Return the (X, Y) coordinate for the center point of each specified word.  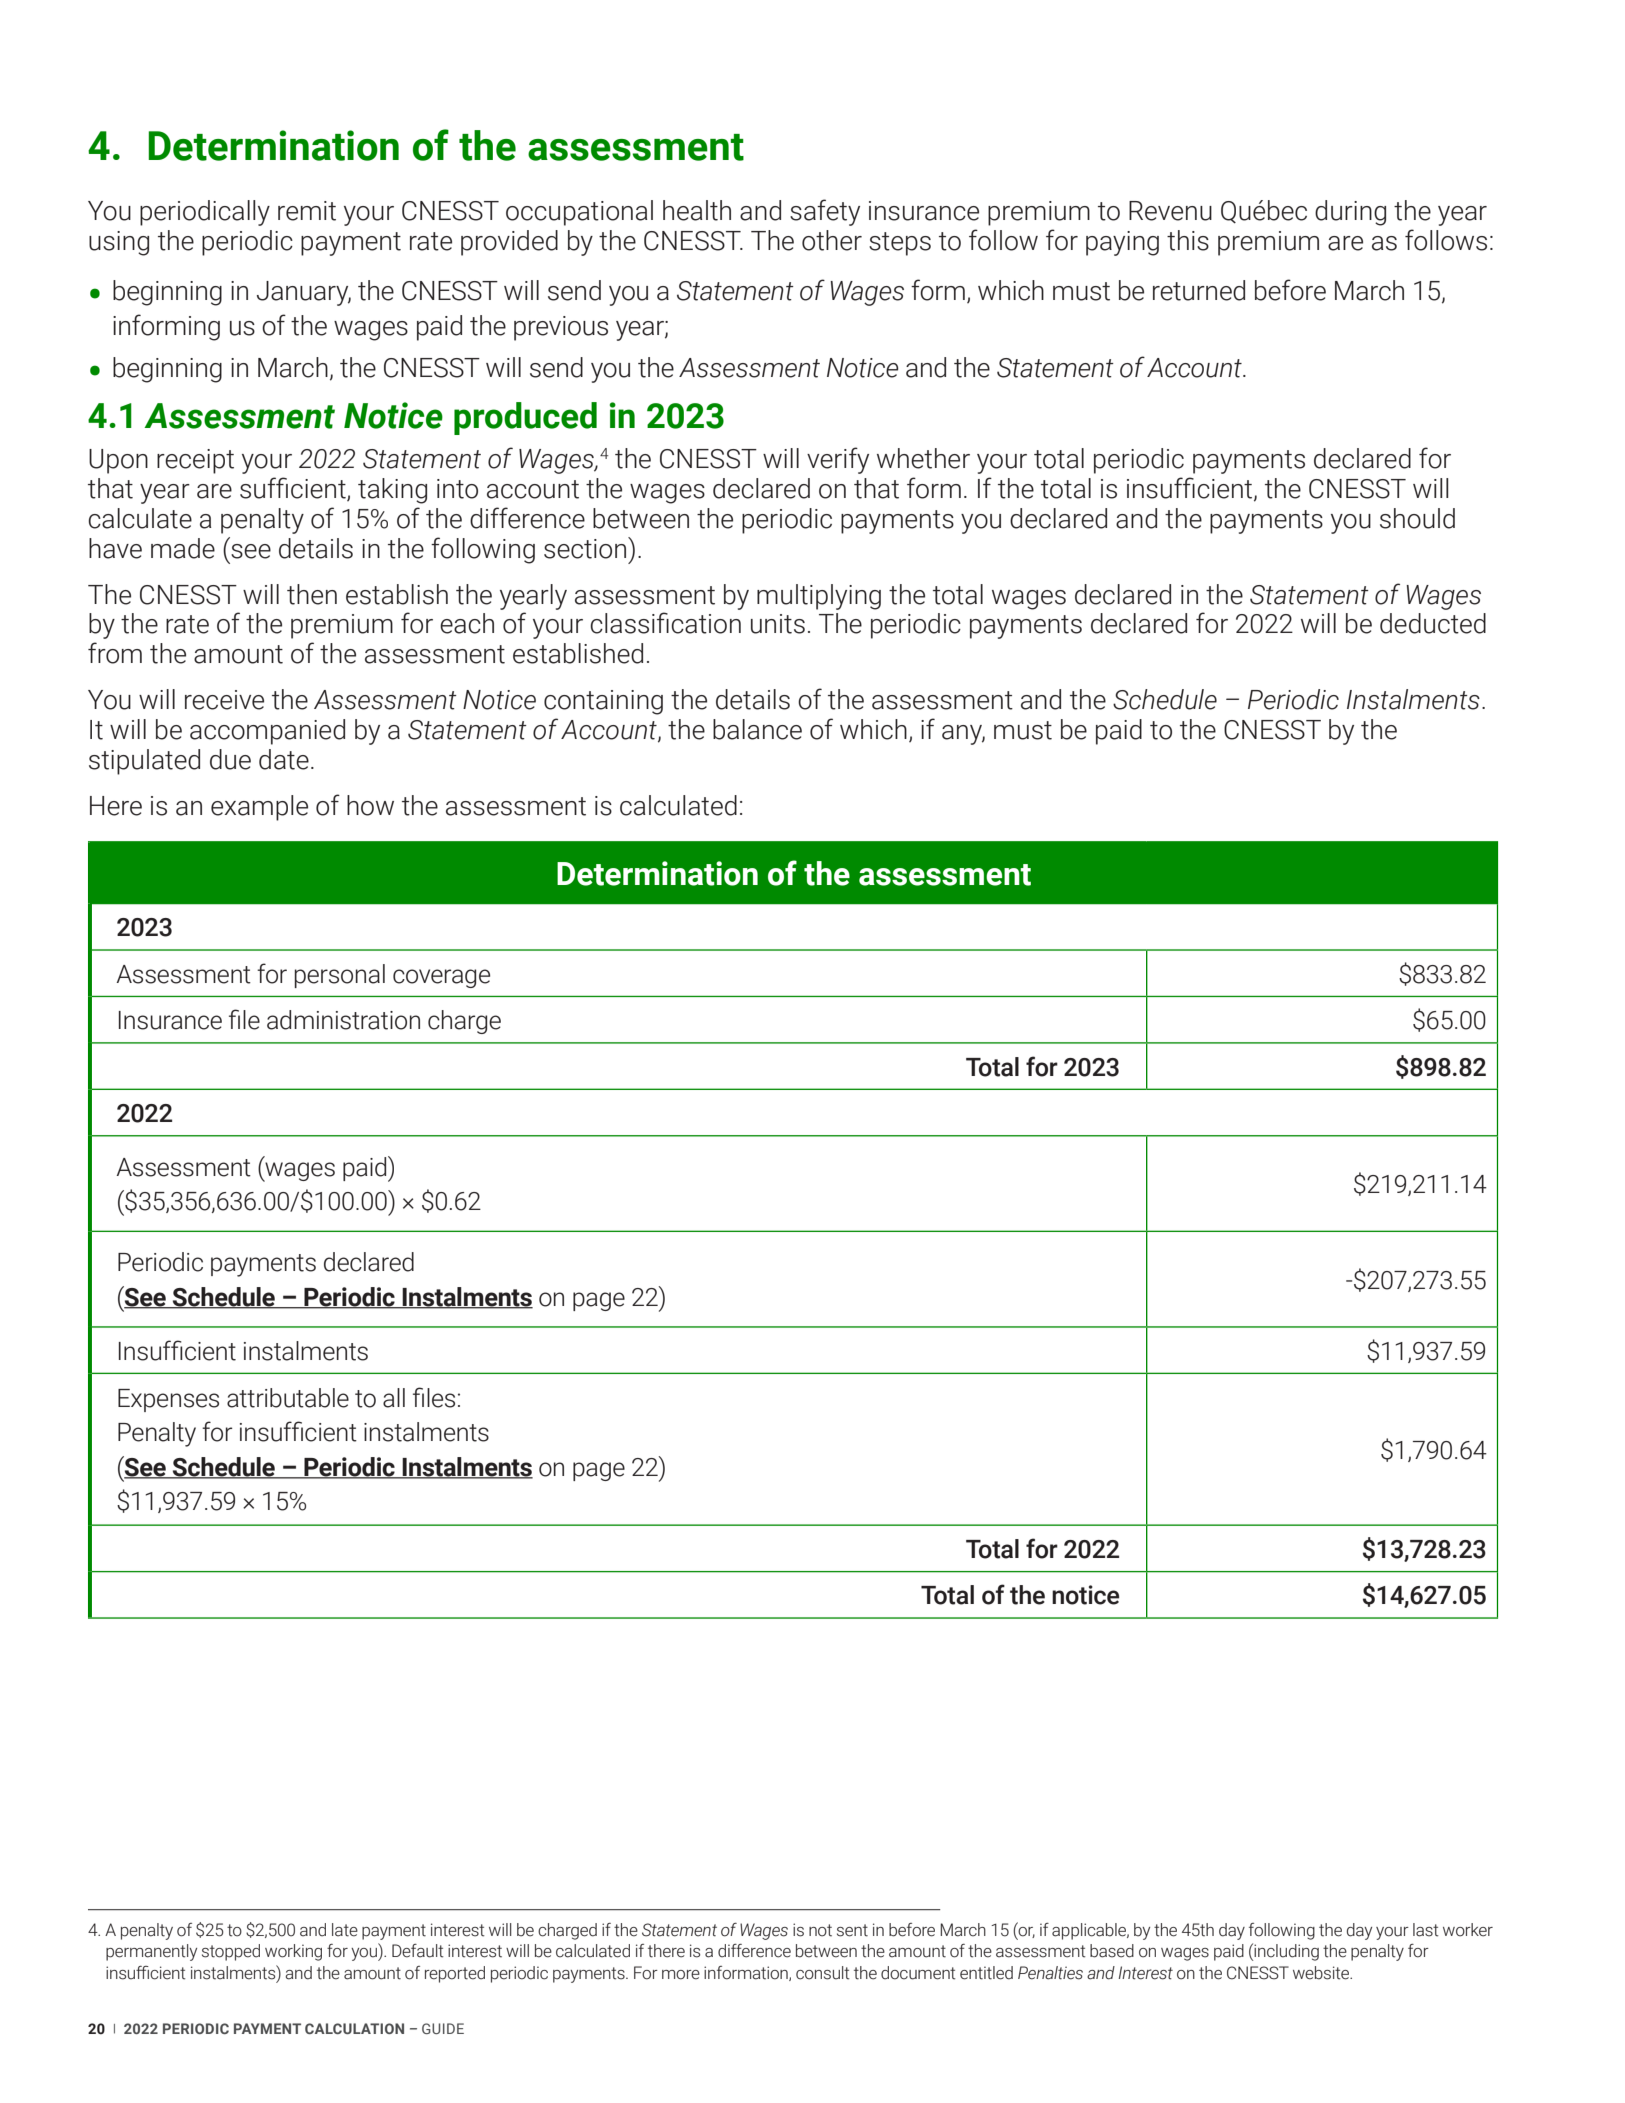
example (259, 808)
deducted (1433, 623)
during (1350, 213)
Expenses (168, 1400)
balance (757, 729)
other (832, 240)
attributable (288, 1398)
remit (307, 211)
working (293, 1952)
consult (823, 1973)
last (1426, 1930)
